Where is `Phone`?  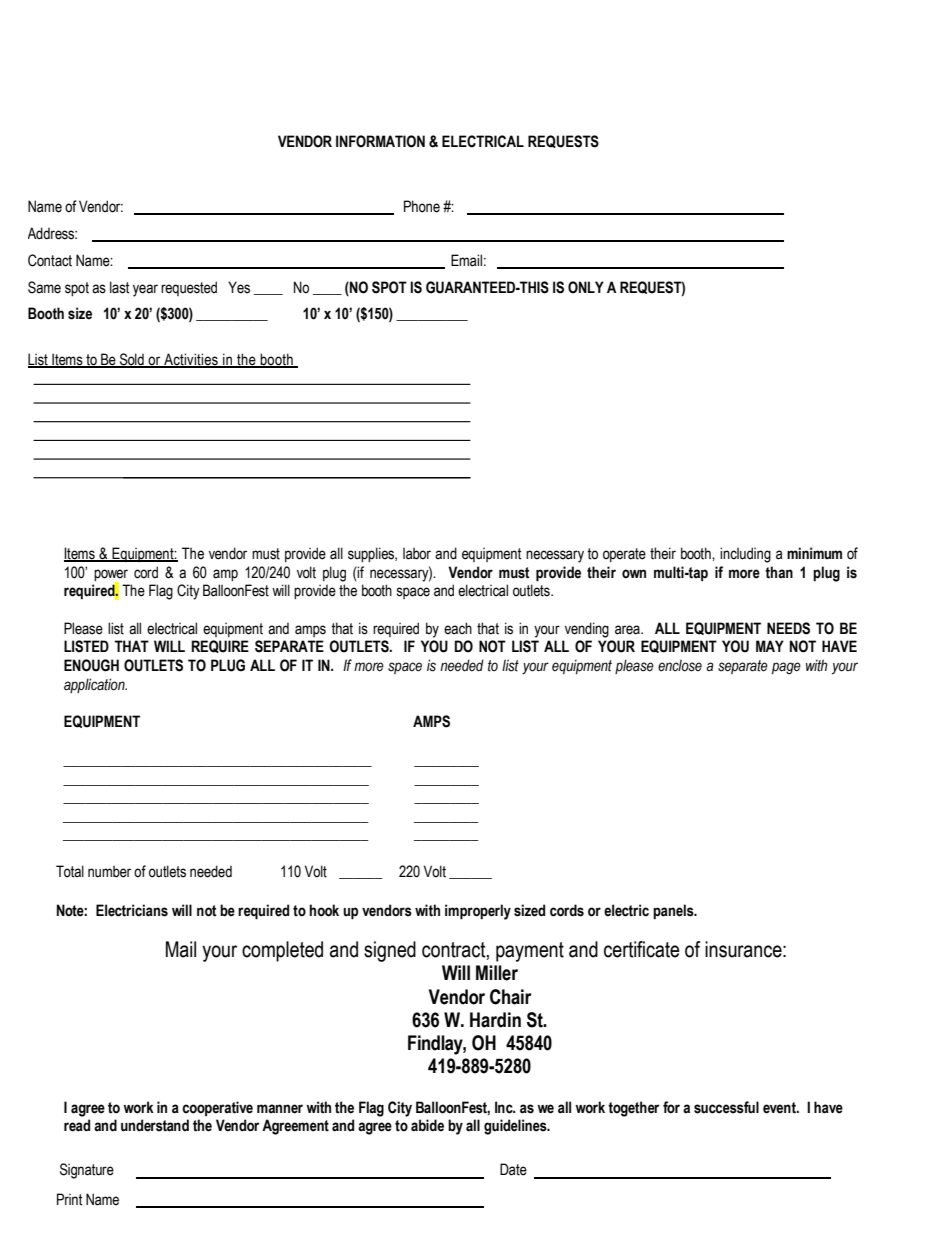 Phone is located at coordinates (422, 206).
